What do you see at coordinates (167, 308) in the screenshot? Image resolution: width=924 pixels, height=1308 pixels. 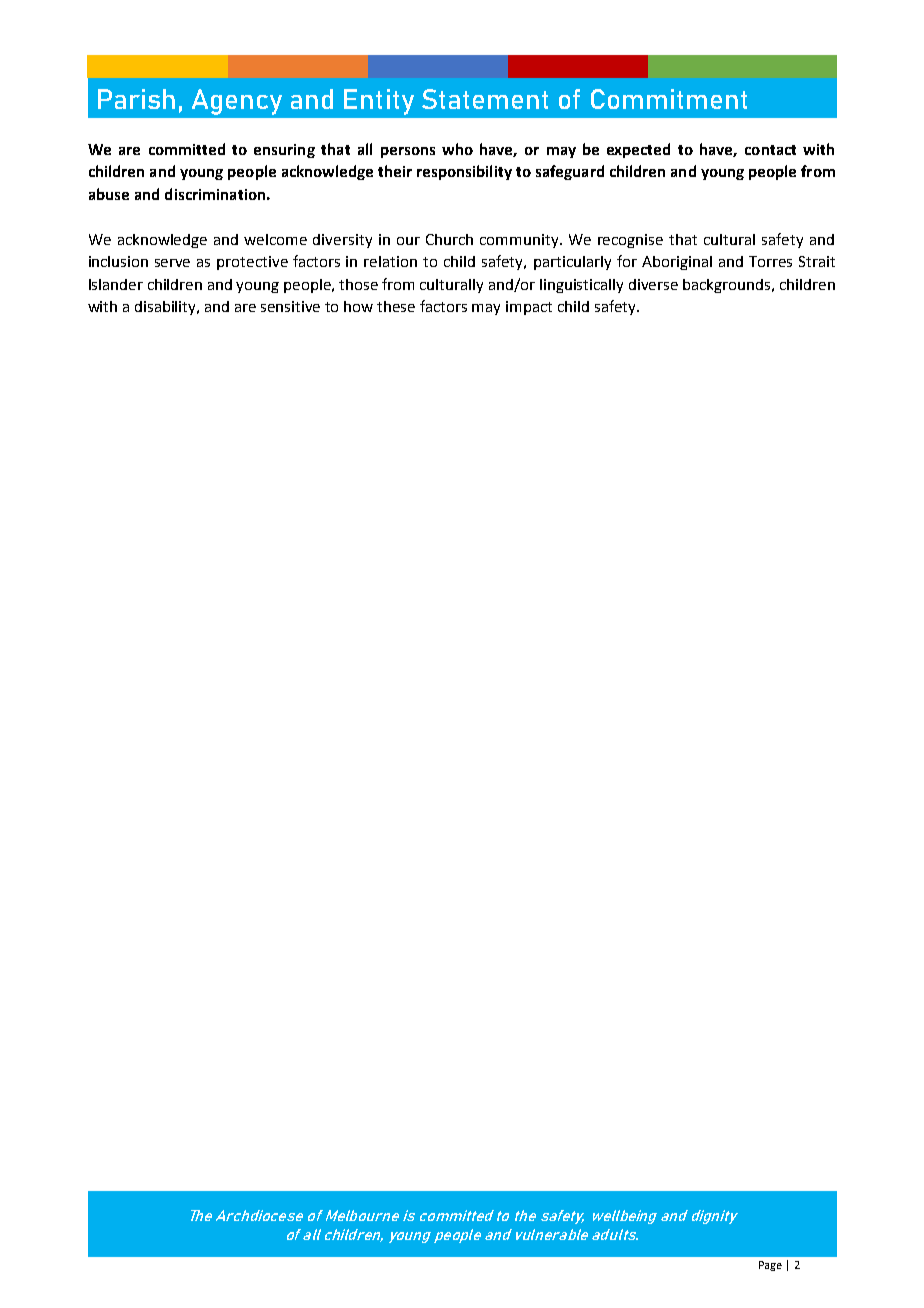 I see `disability` at bounding box center [167, 308].
